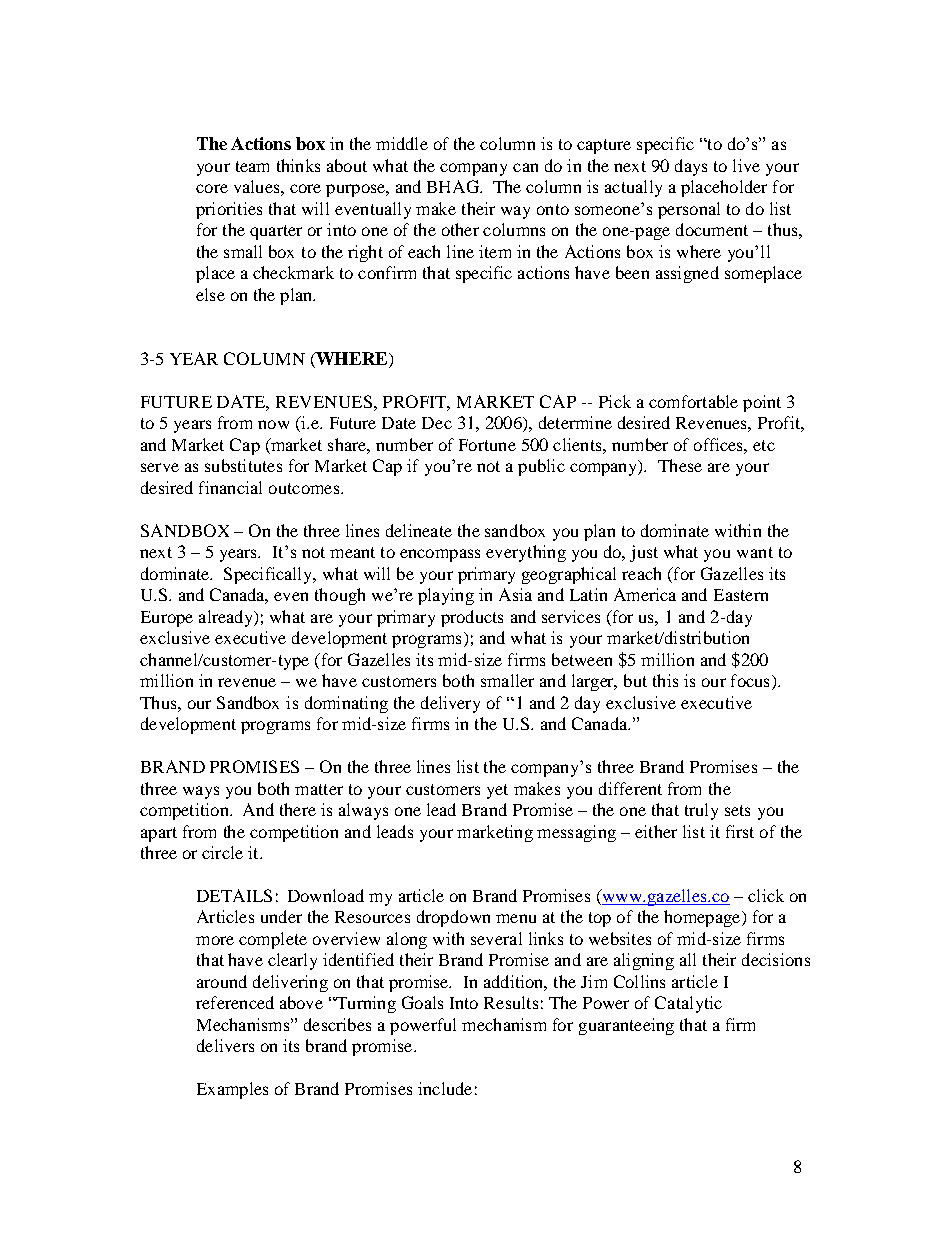  What do you see at coordinates (688, 1004) in the screenshot?
I see `Catalytic` at bounding box center [688, 1004].
